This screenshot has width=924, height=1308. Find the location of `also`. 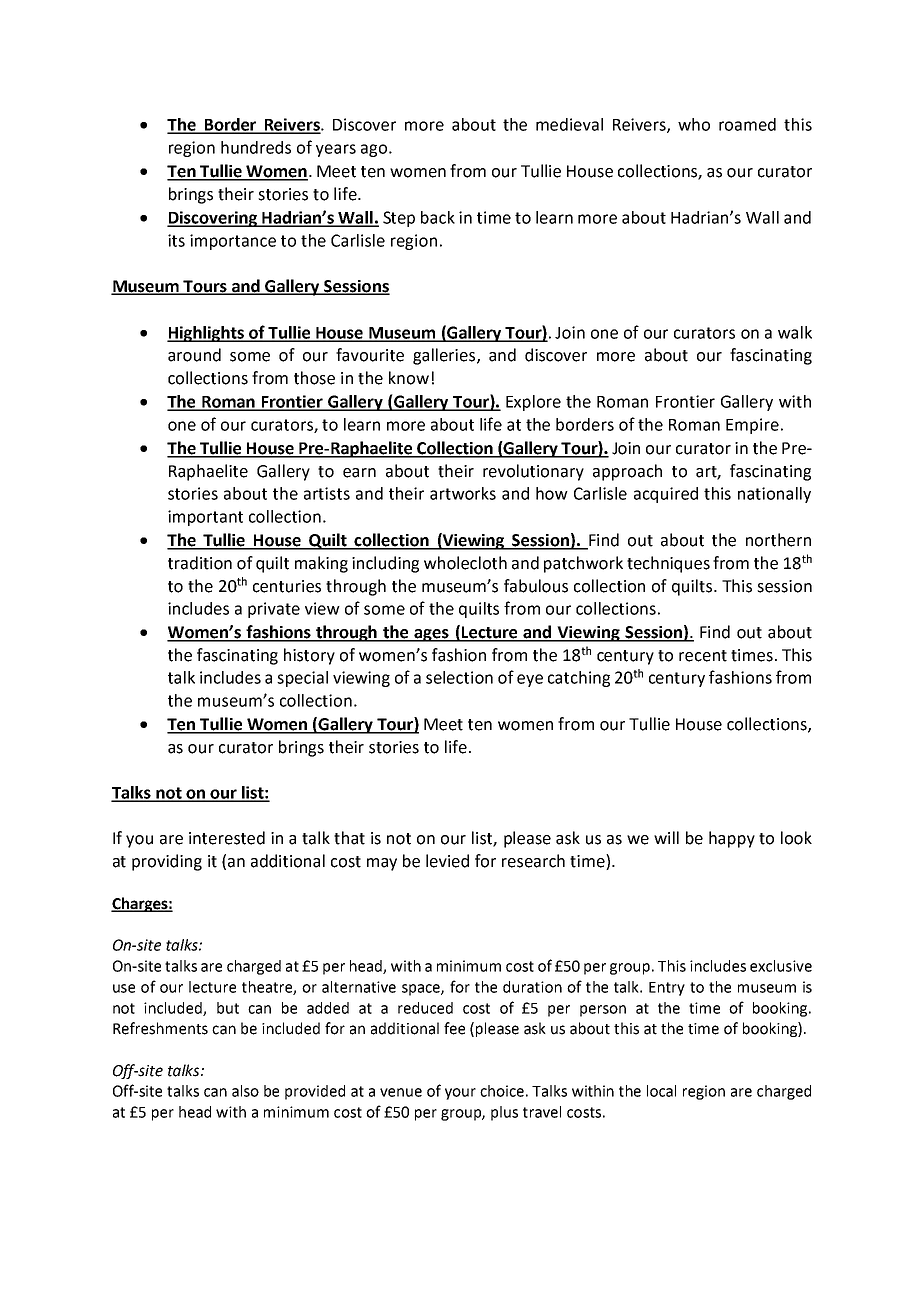

also is located at coordinates (245, 1091).
